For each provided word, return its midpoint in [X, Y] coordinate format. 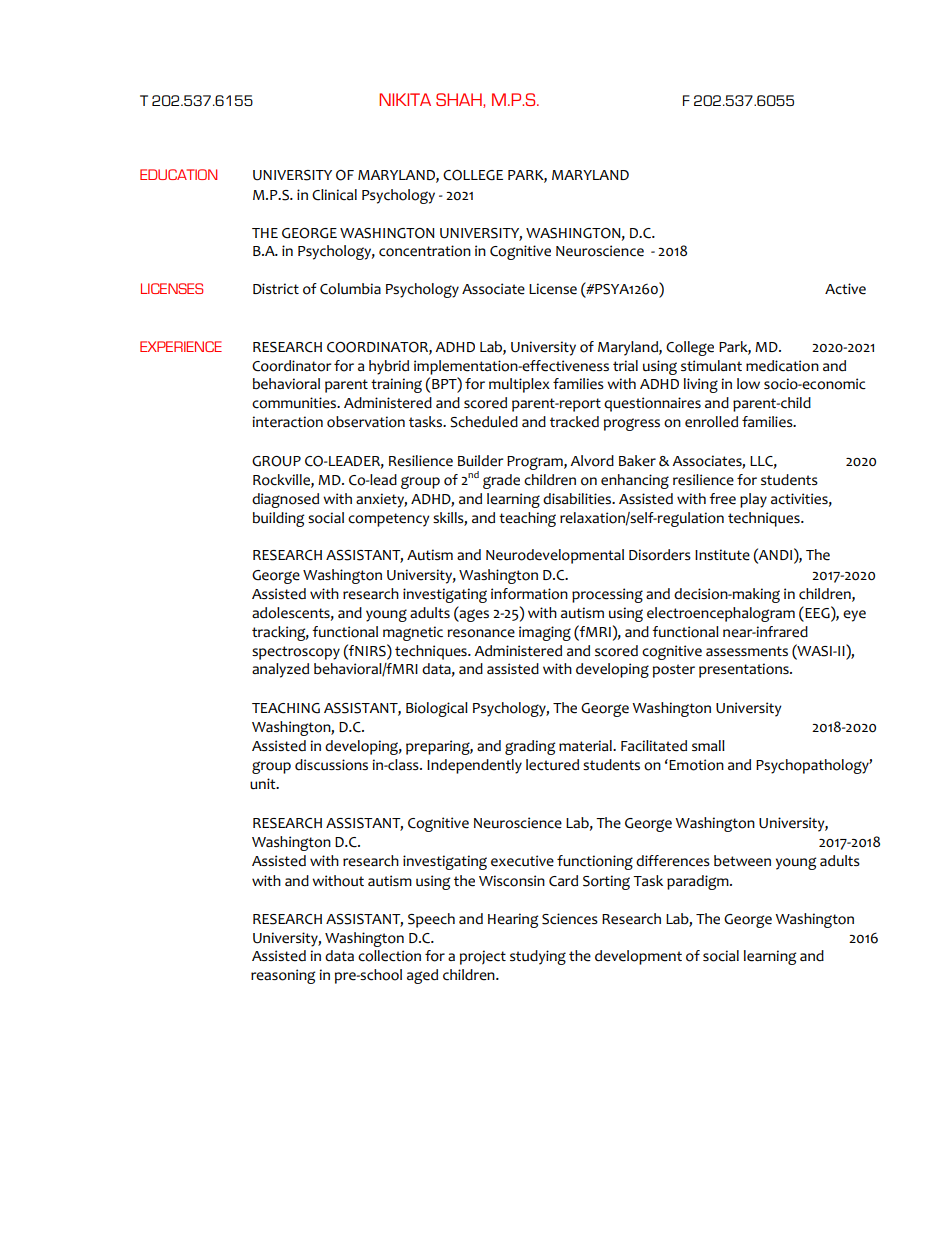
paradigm [699, 882]
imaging [545, 633]
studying [538, 957]
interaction [288, 422]
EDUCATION [178, 174]
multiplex [519, 385]
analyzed [280, 670]
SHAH [460, 100]
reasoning [283, 976]
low [748, 384]
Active [845, 289]
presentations [745, 670]
